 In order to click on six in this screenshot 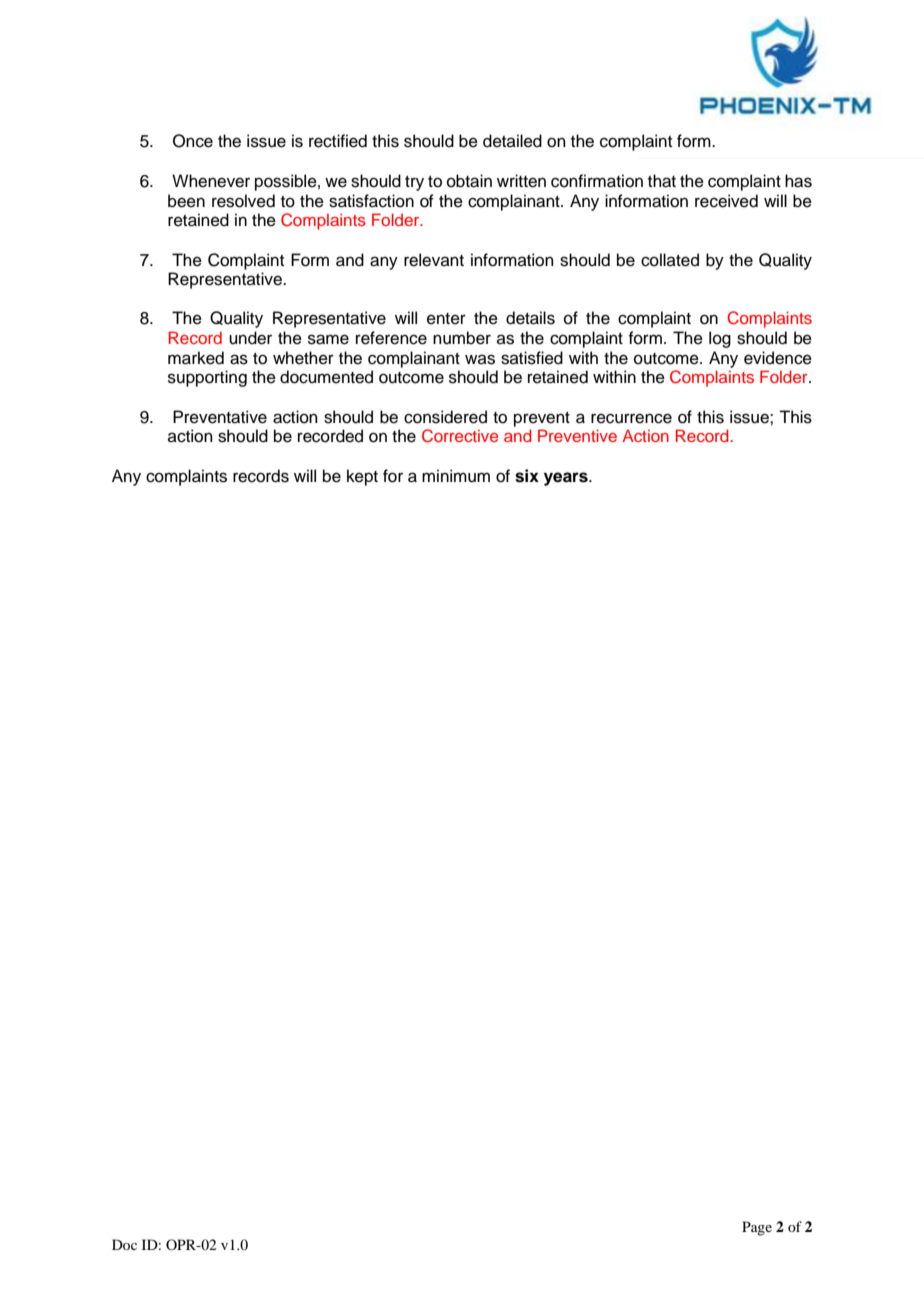, I will do `click(527, 476)`.
